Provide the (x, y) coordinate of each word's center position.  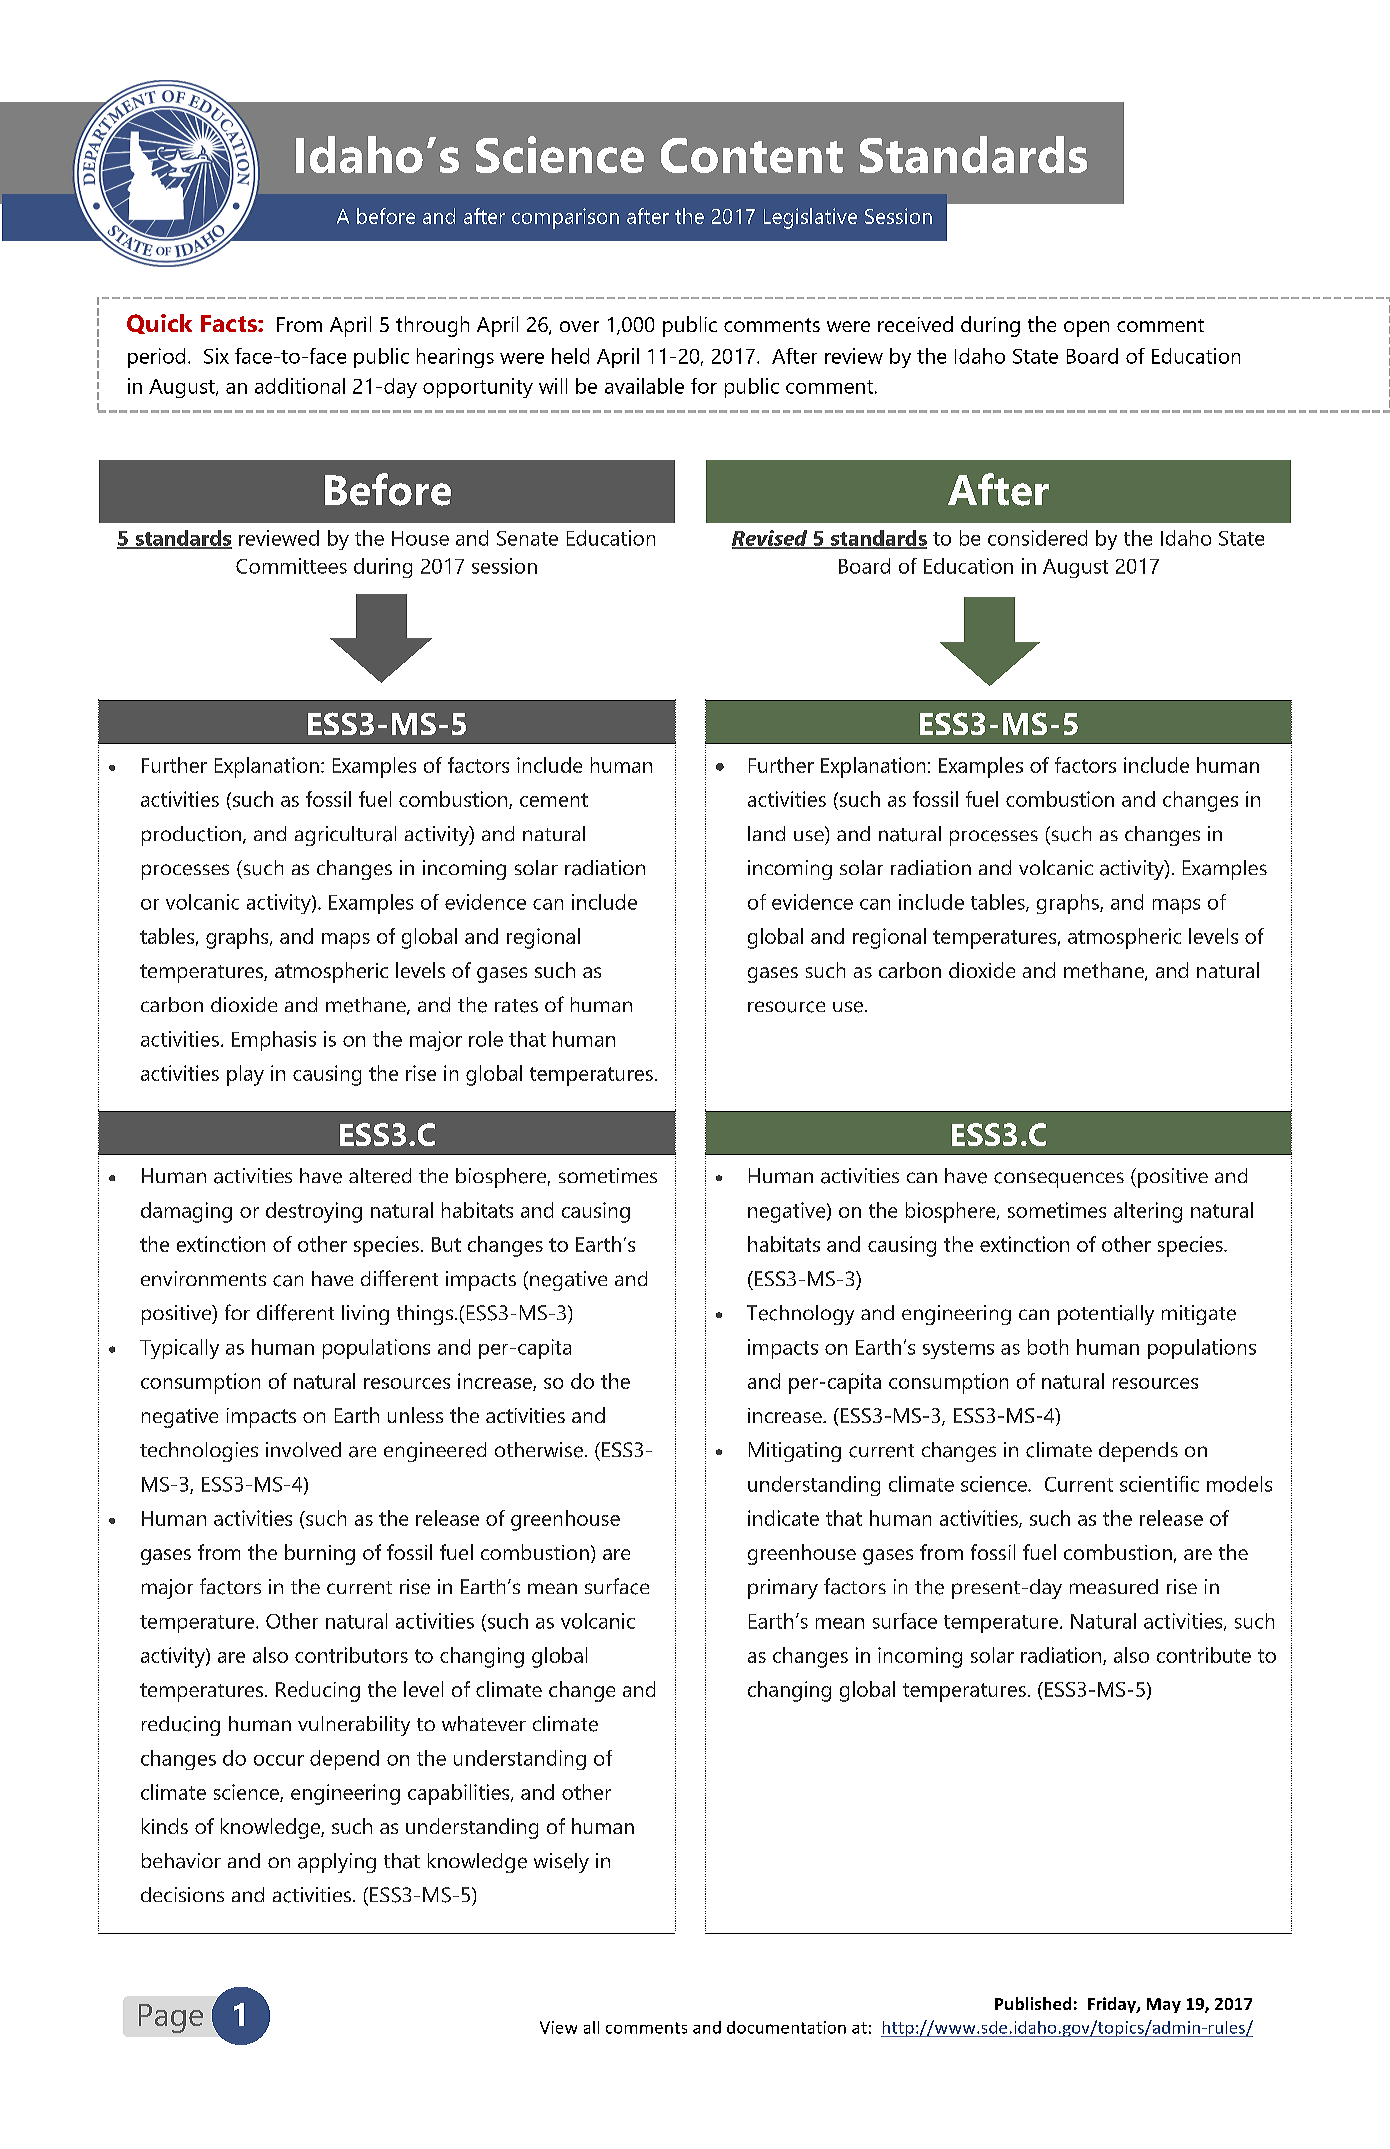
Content (752, 155)
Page (171, 2018)
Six (216, 356)
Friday (1113, 2005)
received (915, 324)
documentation (786, 2027)
